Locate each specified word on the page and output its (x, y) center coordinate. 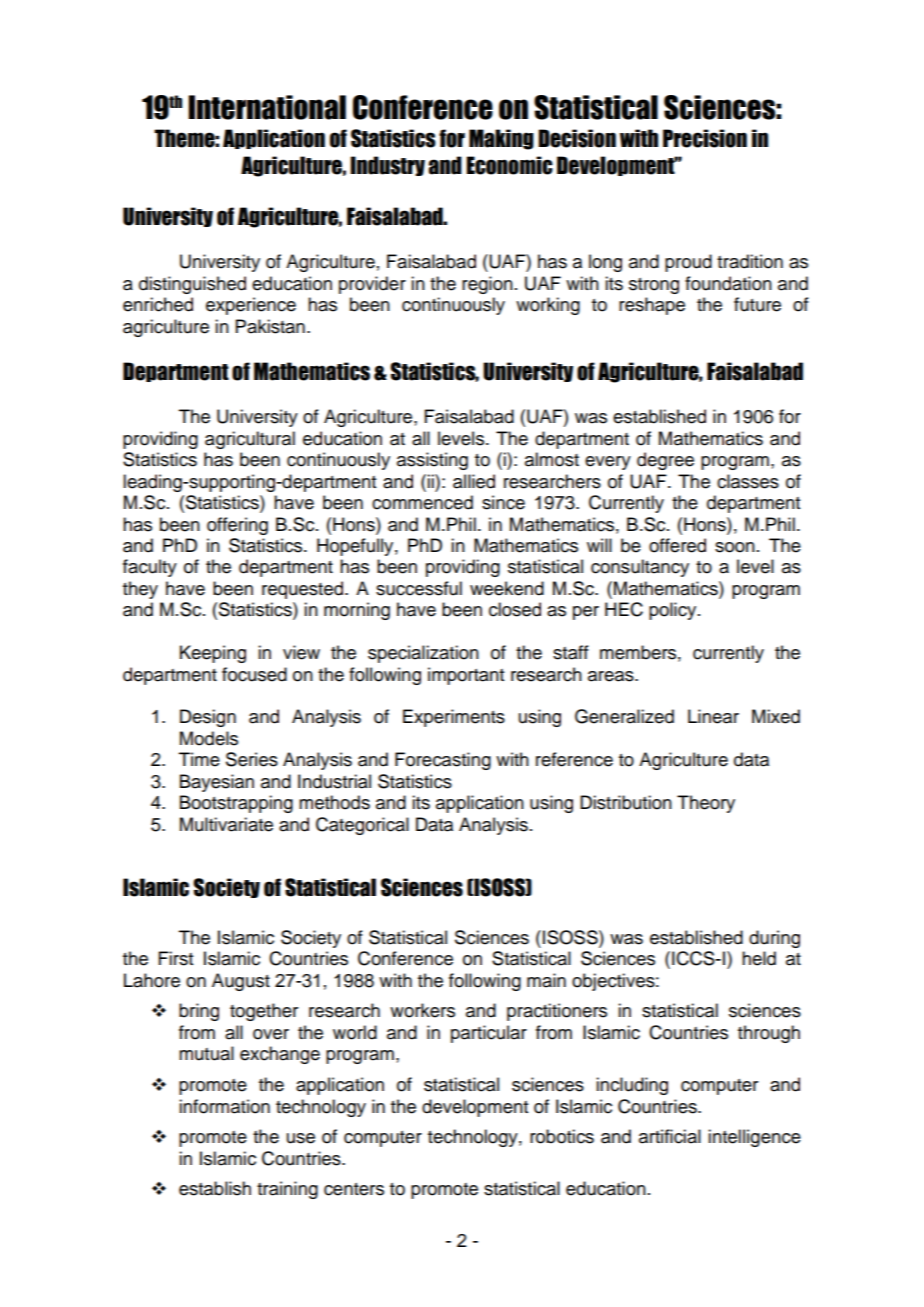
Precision (705, 138)
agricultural (250, 440)
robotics (562, 1136)
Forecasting (443, 761)
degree (665, 461)
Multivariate (226, 824)
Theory (706, 804)
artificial (670, 1136)
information (224, 1106)
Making (501, 139)
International (267, 107)
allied (474, 481)
